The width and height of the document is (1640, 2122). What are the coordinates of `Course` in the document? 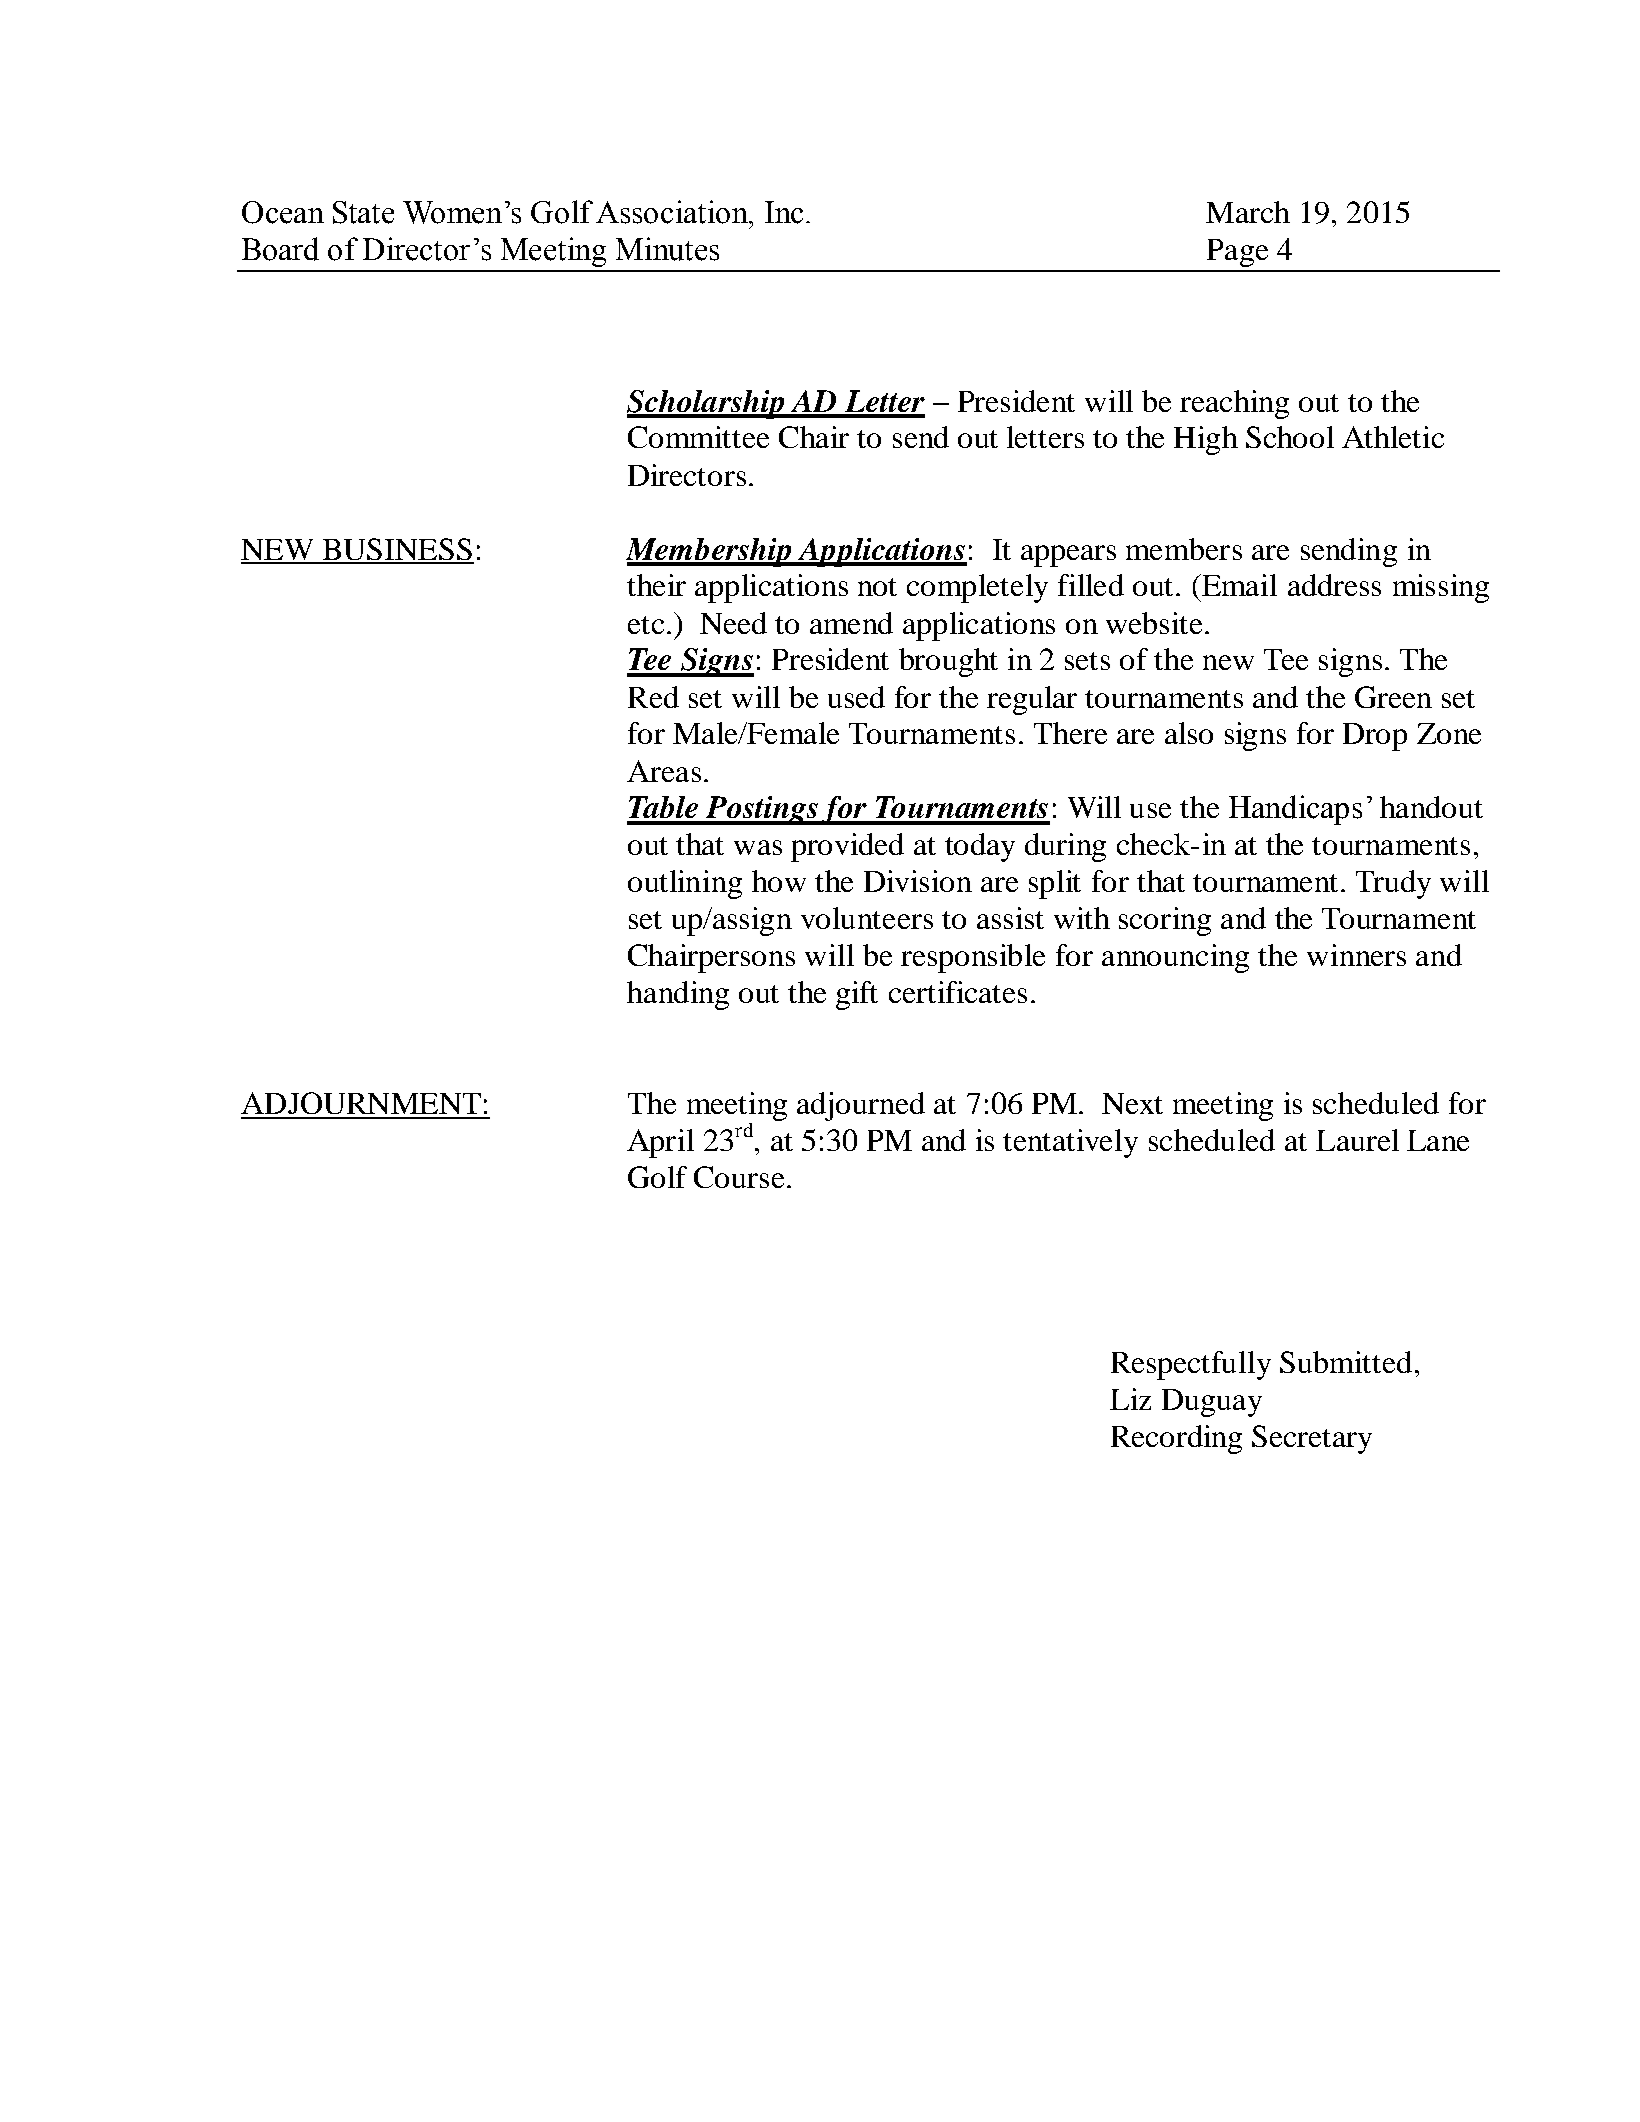 It's located at (739, 1177).
